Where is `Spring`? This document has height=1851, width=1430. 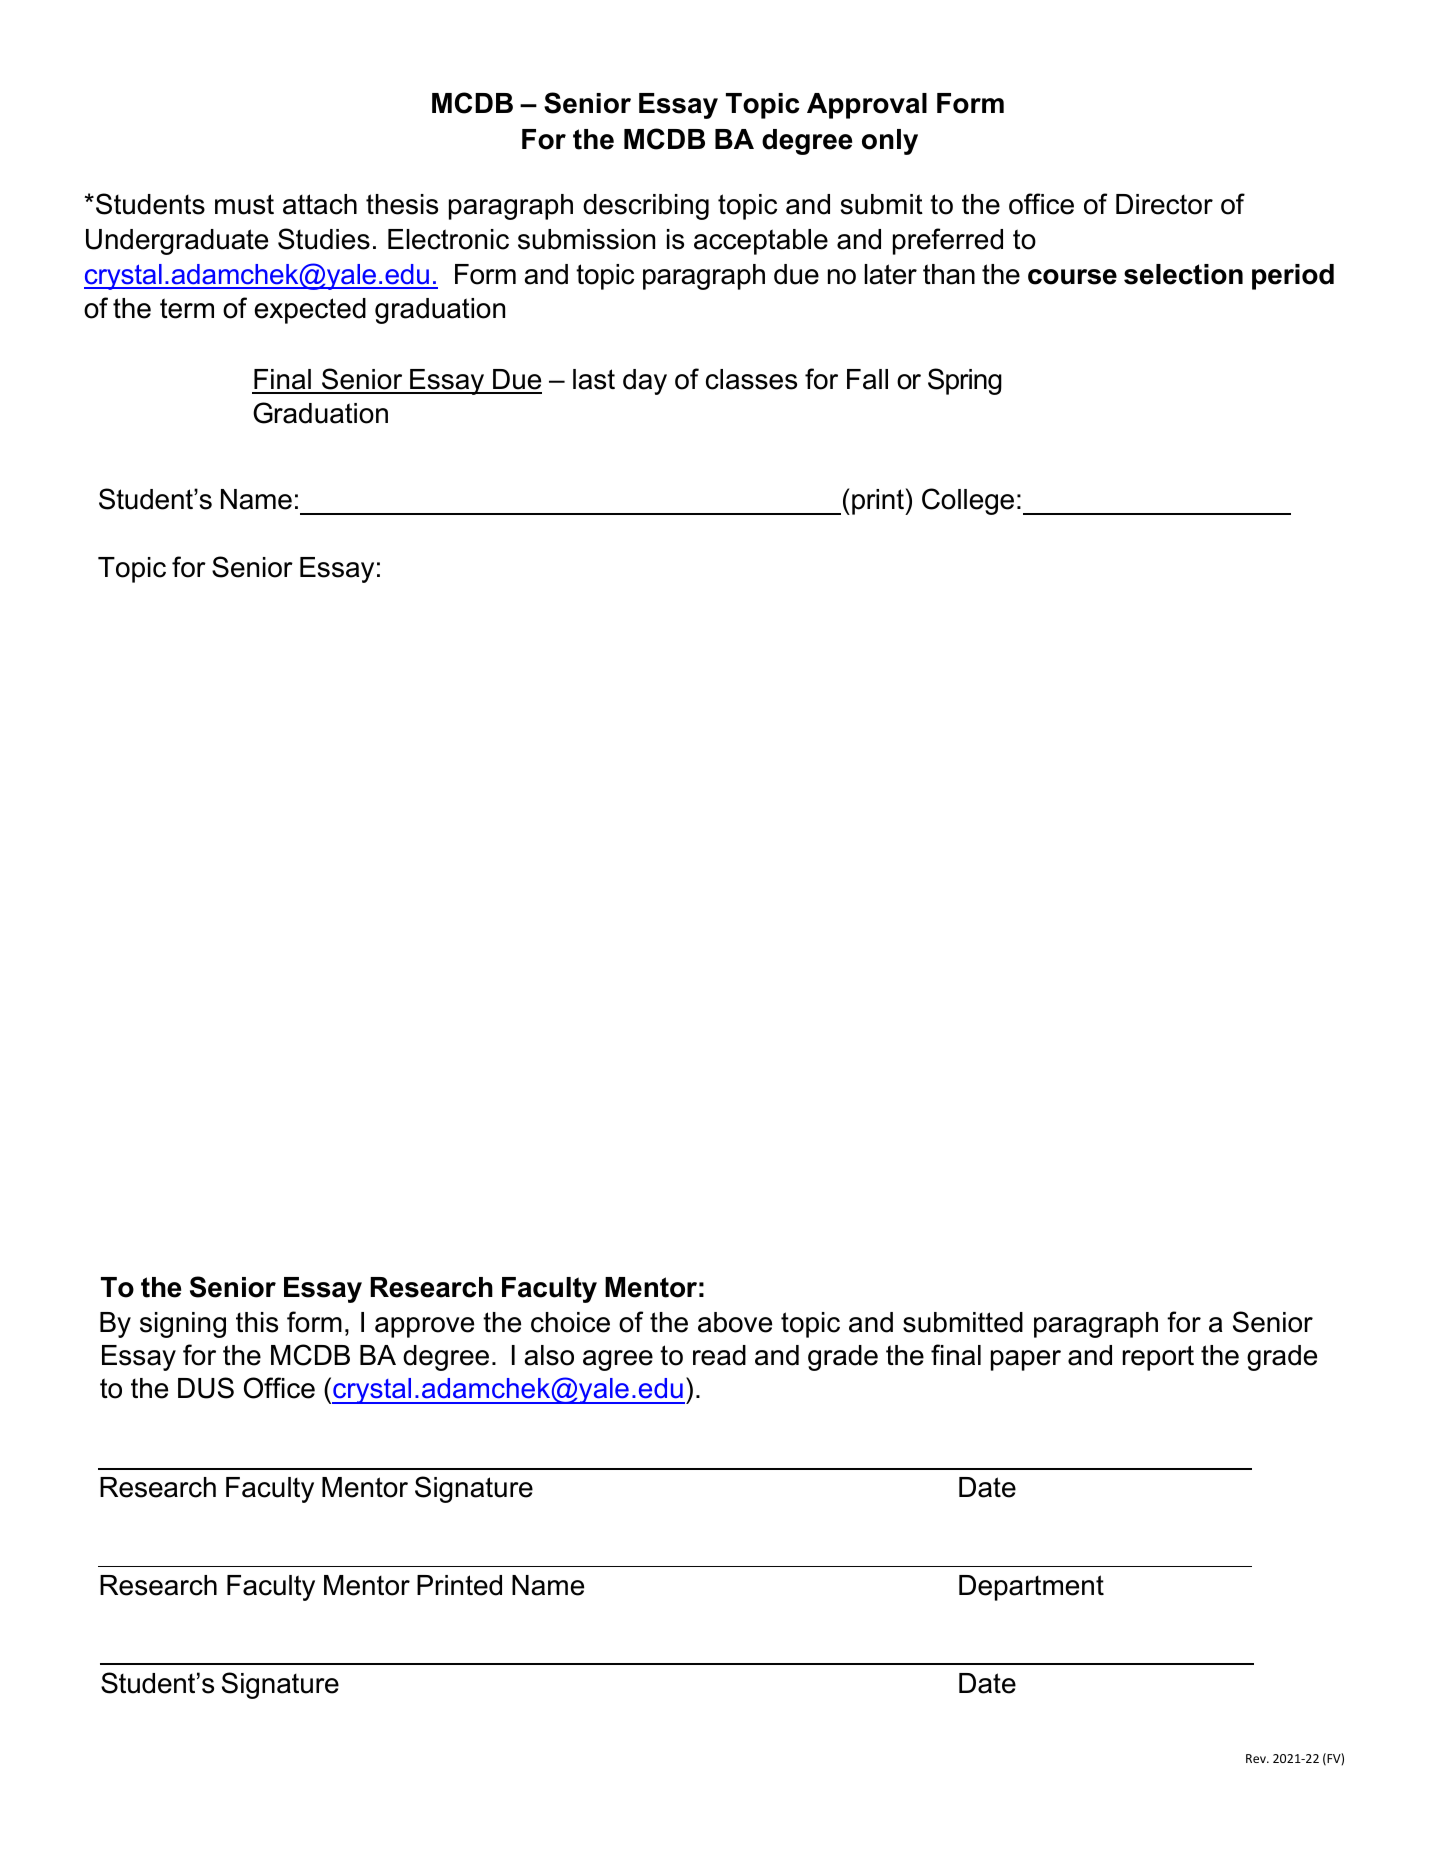
Spring is located at coordinates (965, 381).
